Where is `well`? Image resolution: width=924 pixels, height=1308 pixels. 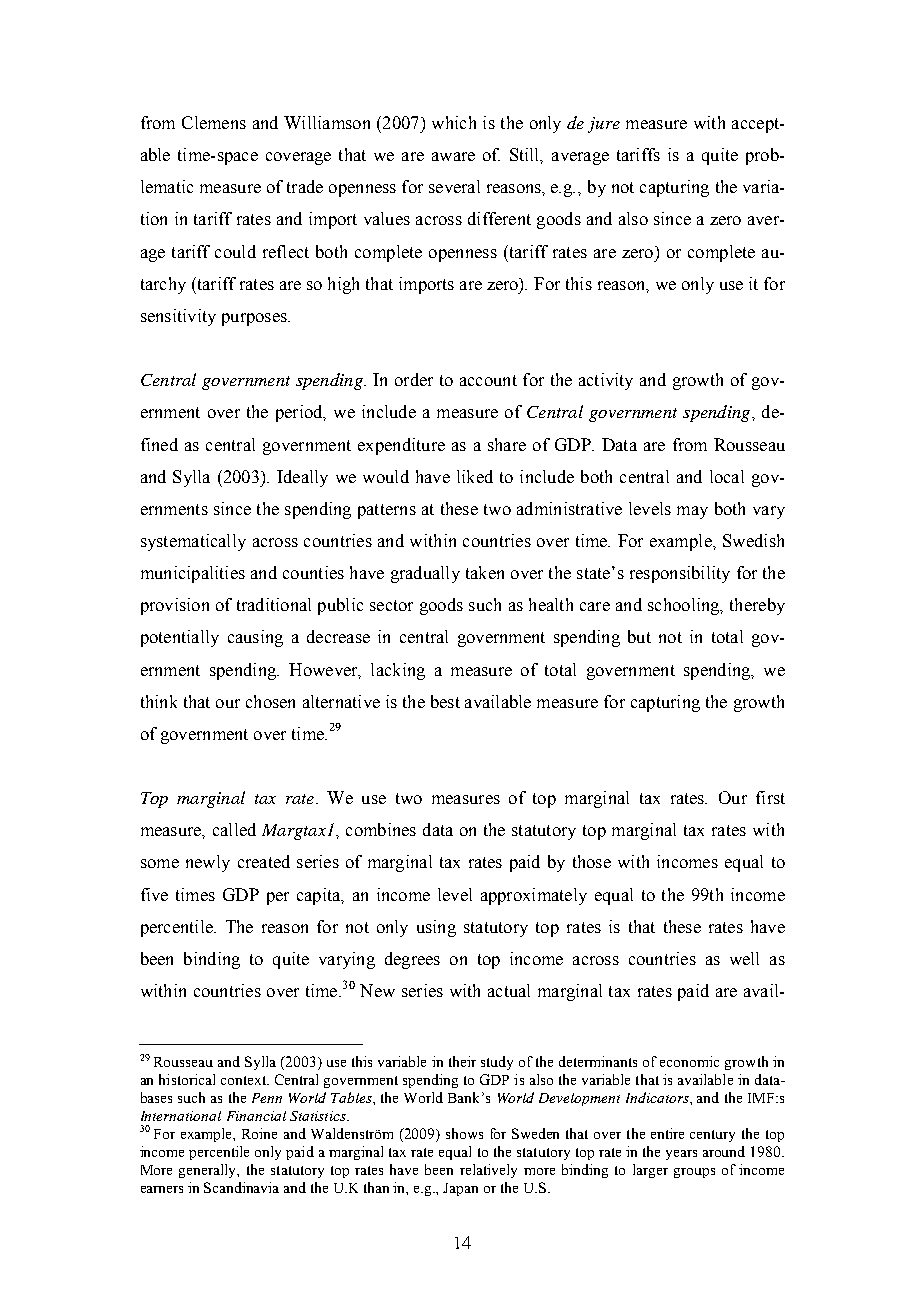 well is located at coordinates (744, 958).
